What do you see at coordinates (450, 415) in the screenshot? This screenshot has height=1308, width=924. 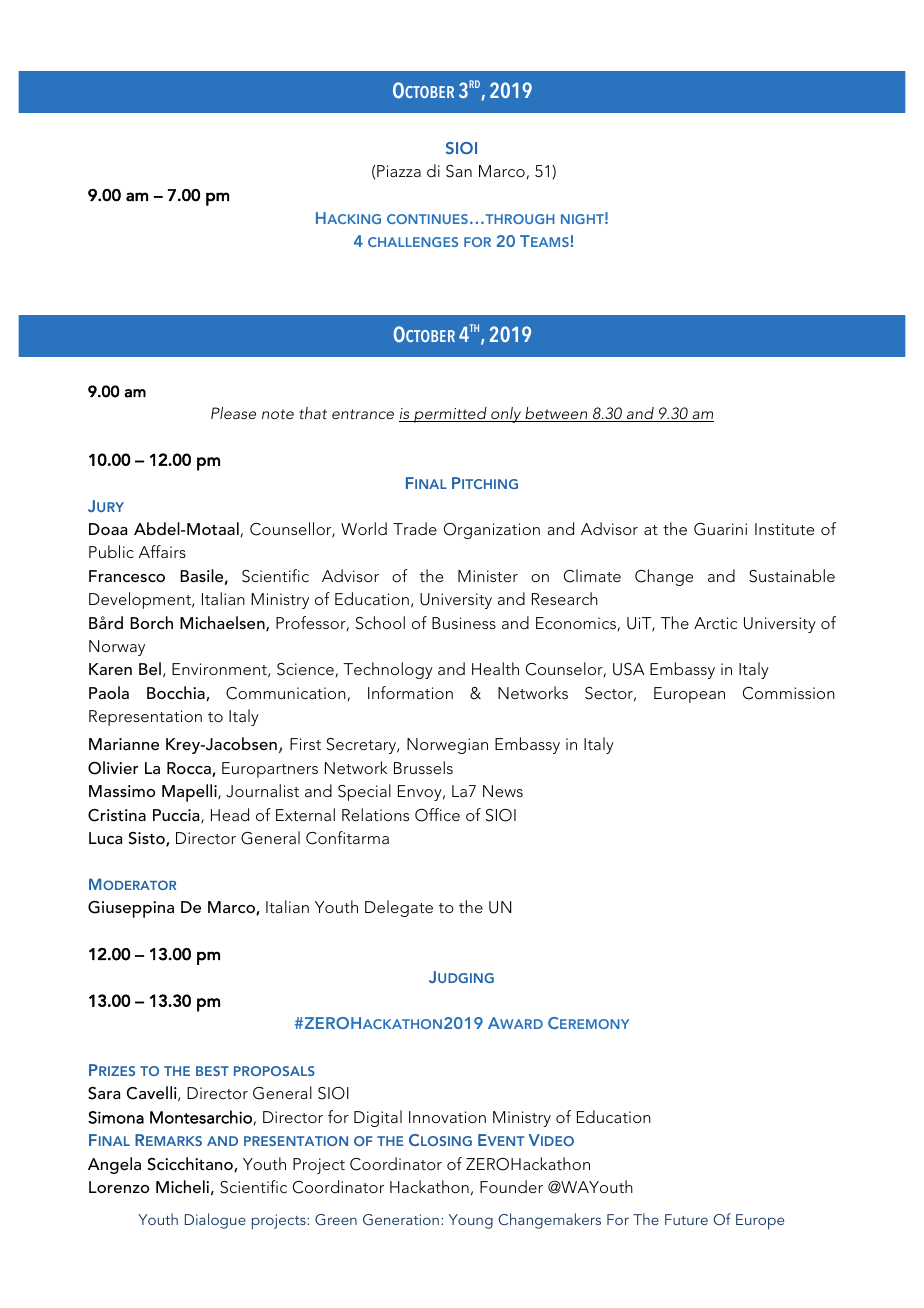 I see `permitted` at bounding box center [450, 415].
